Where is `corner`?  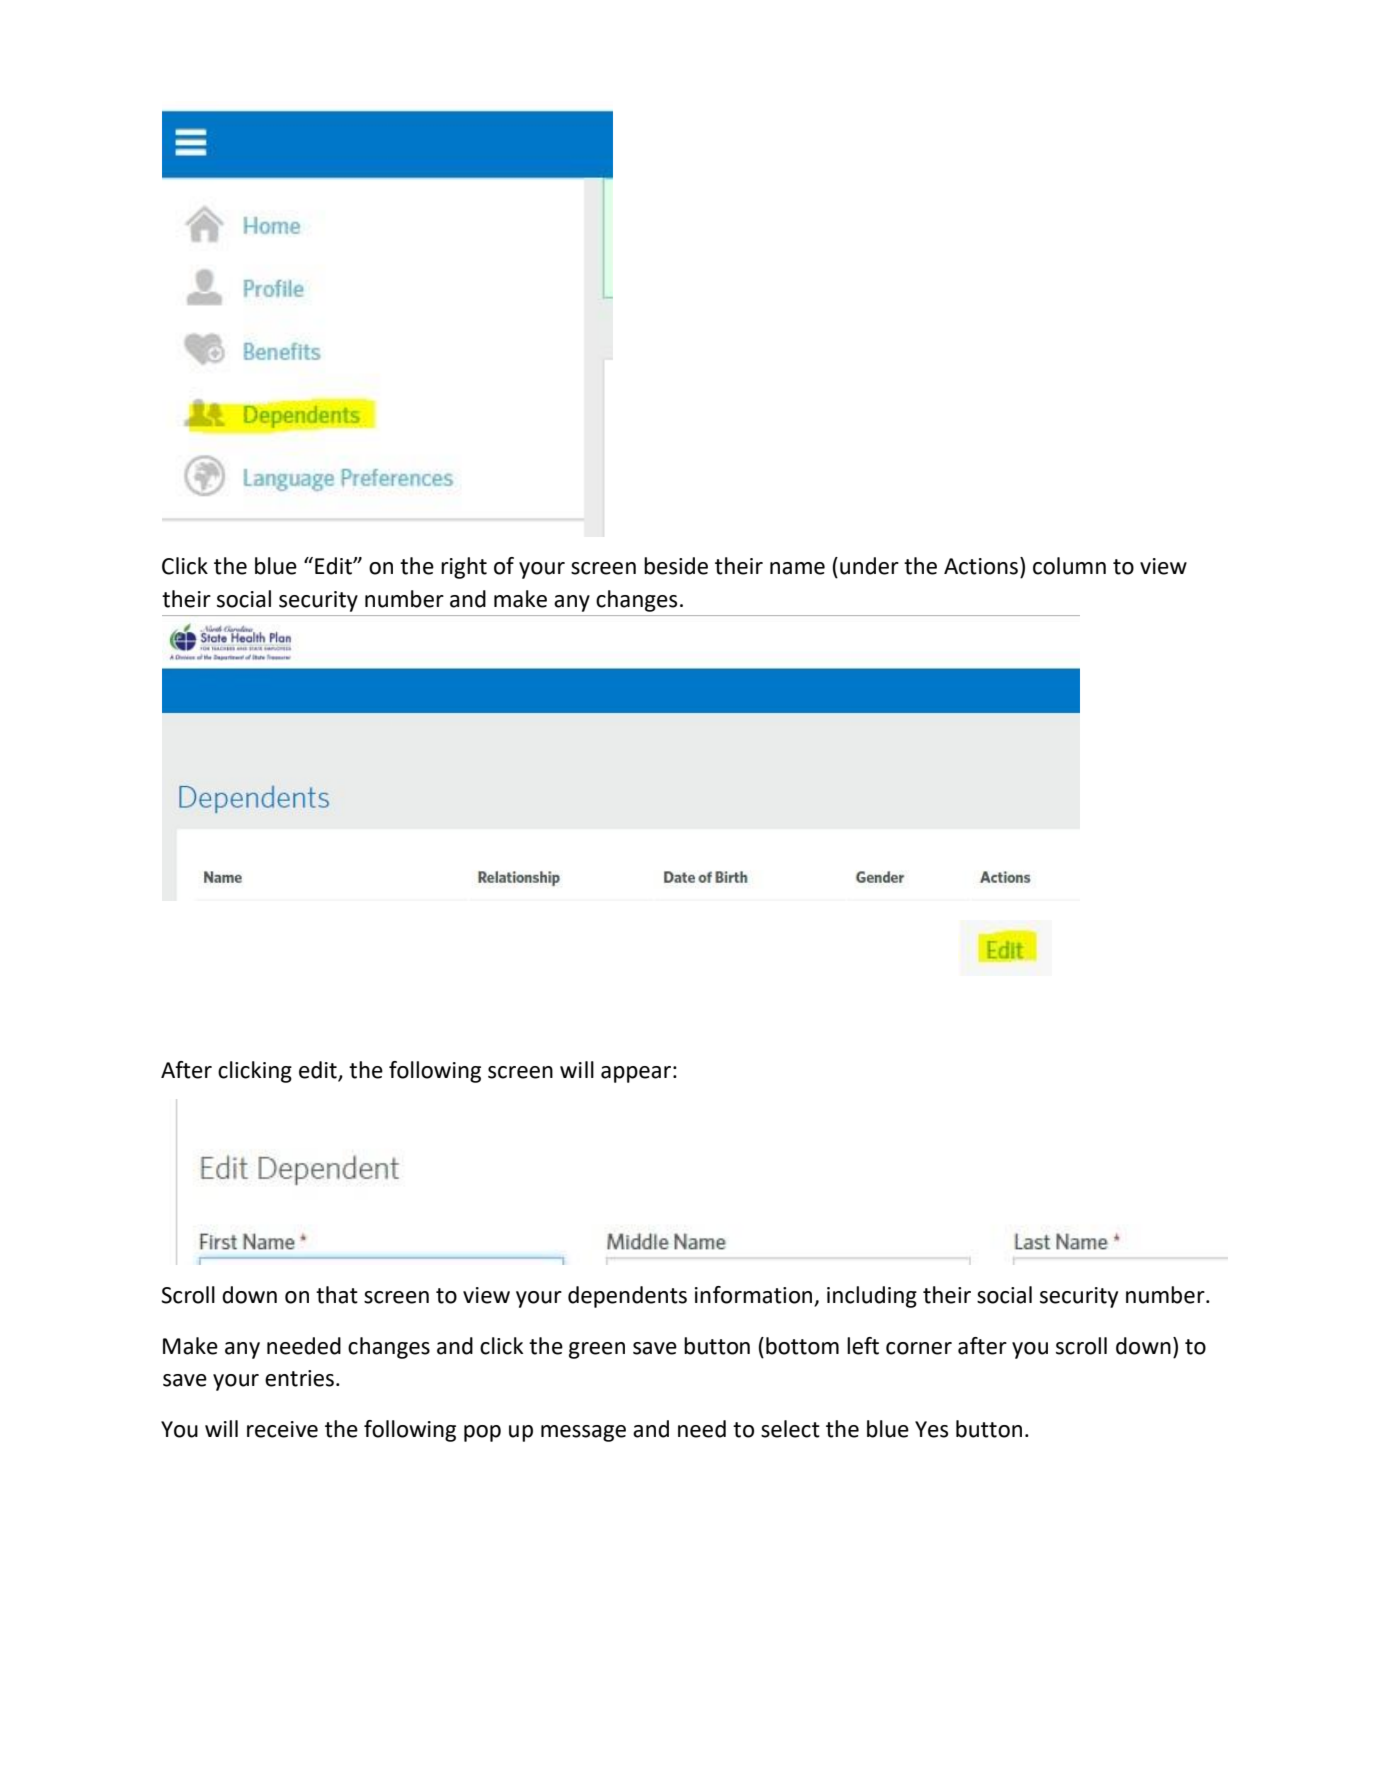
corner is located at coordinates (919, 1348).
